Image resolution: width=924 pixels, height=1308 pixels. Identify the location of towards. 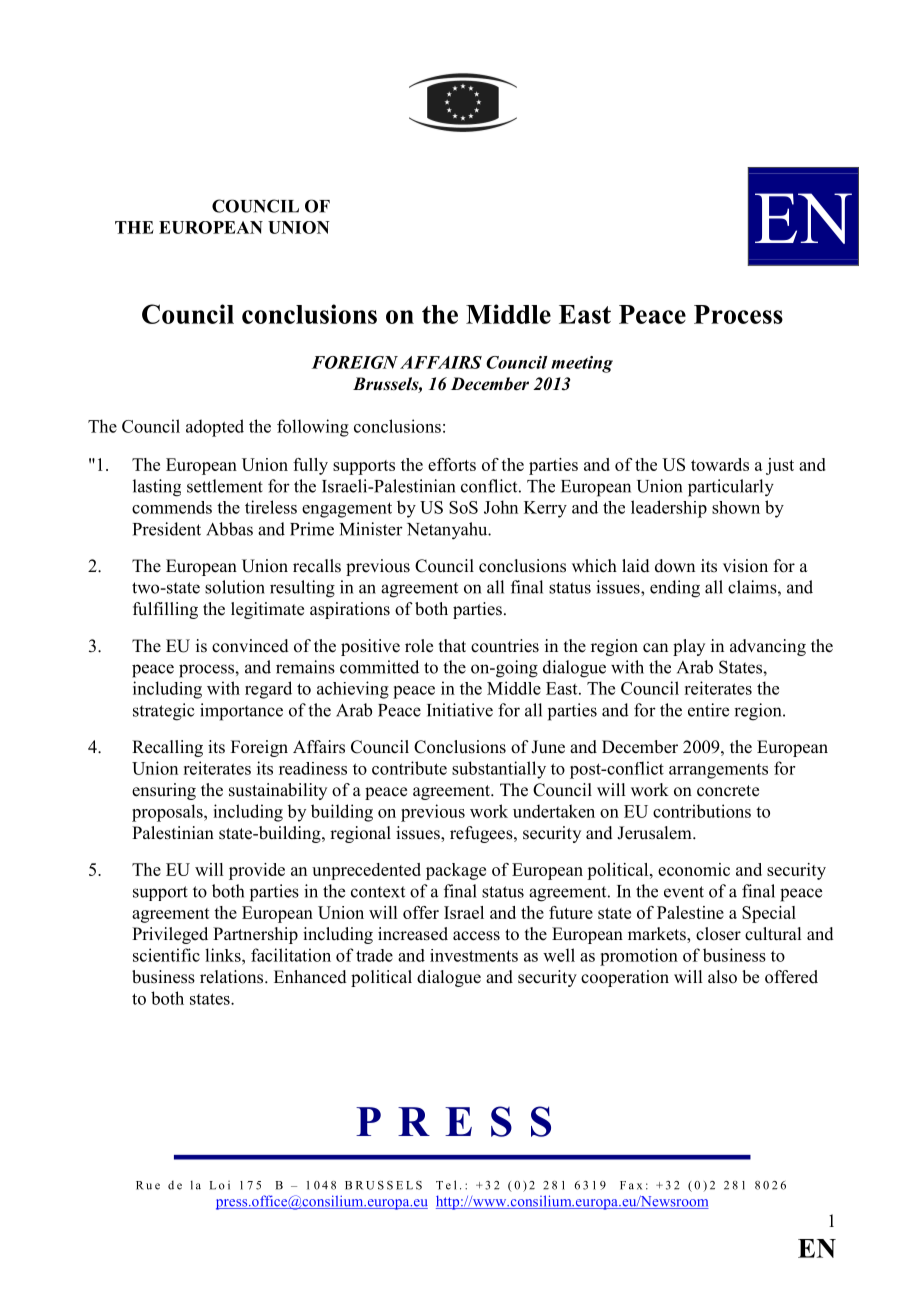
(720, 464).
